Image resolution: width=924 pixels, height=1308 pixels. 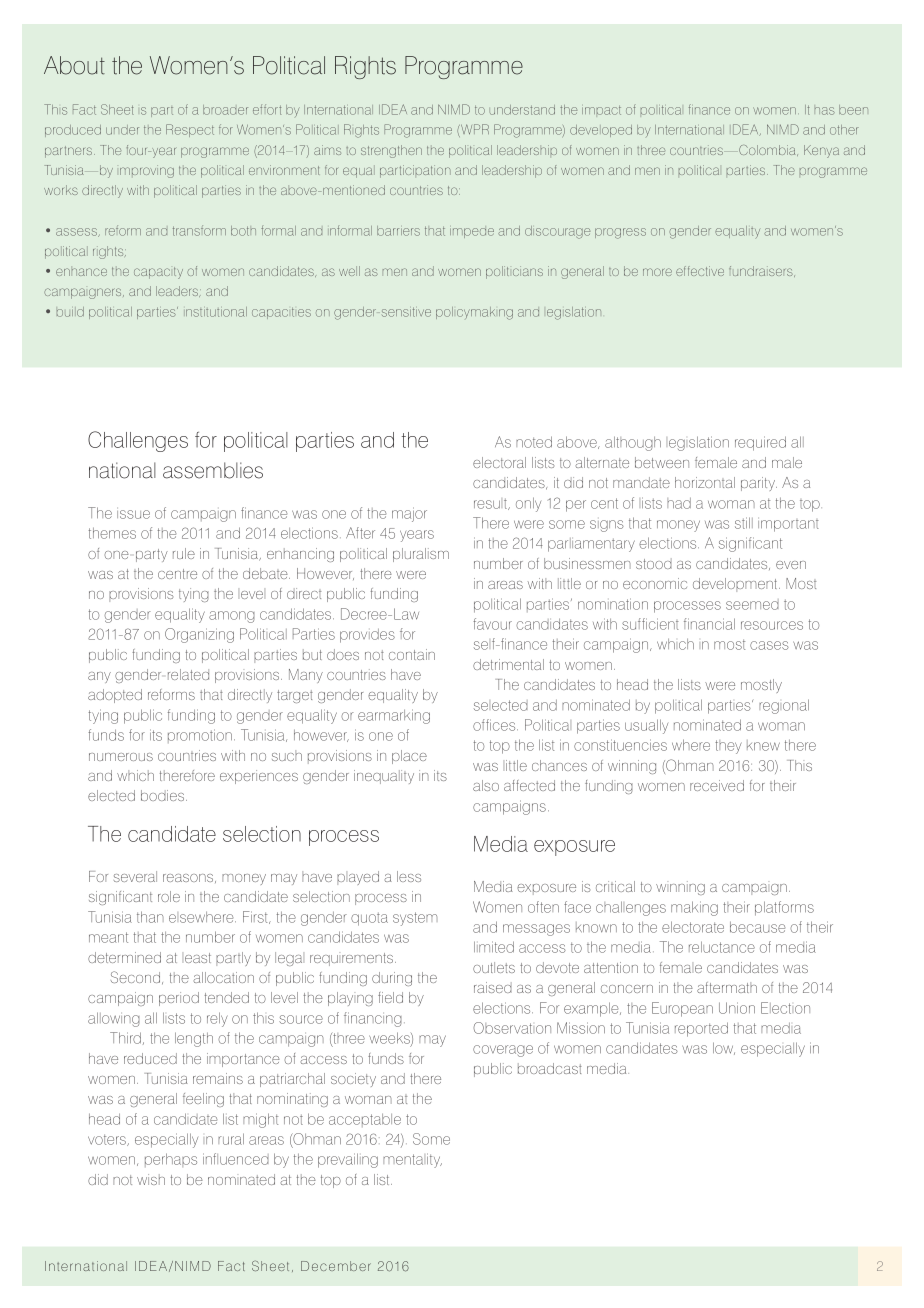 I want to click on mentality, so click(x=412, y=1160).
